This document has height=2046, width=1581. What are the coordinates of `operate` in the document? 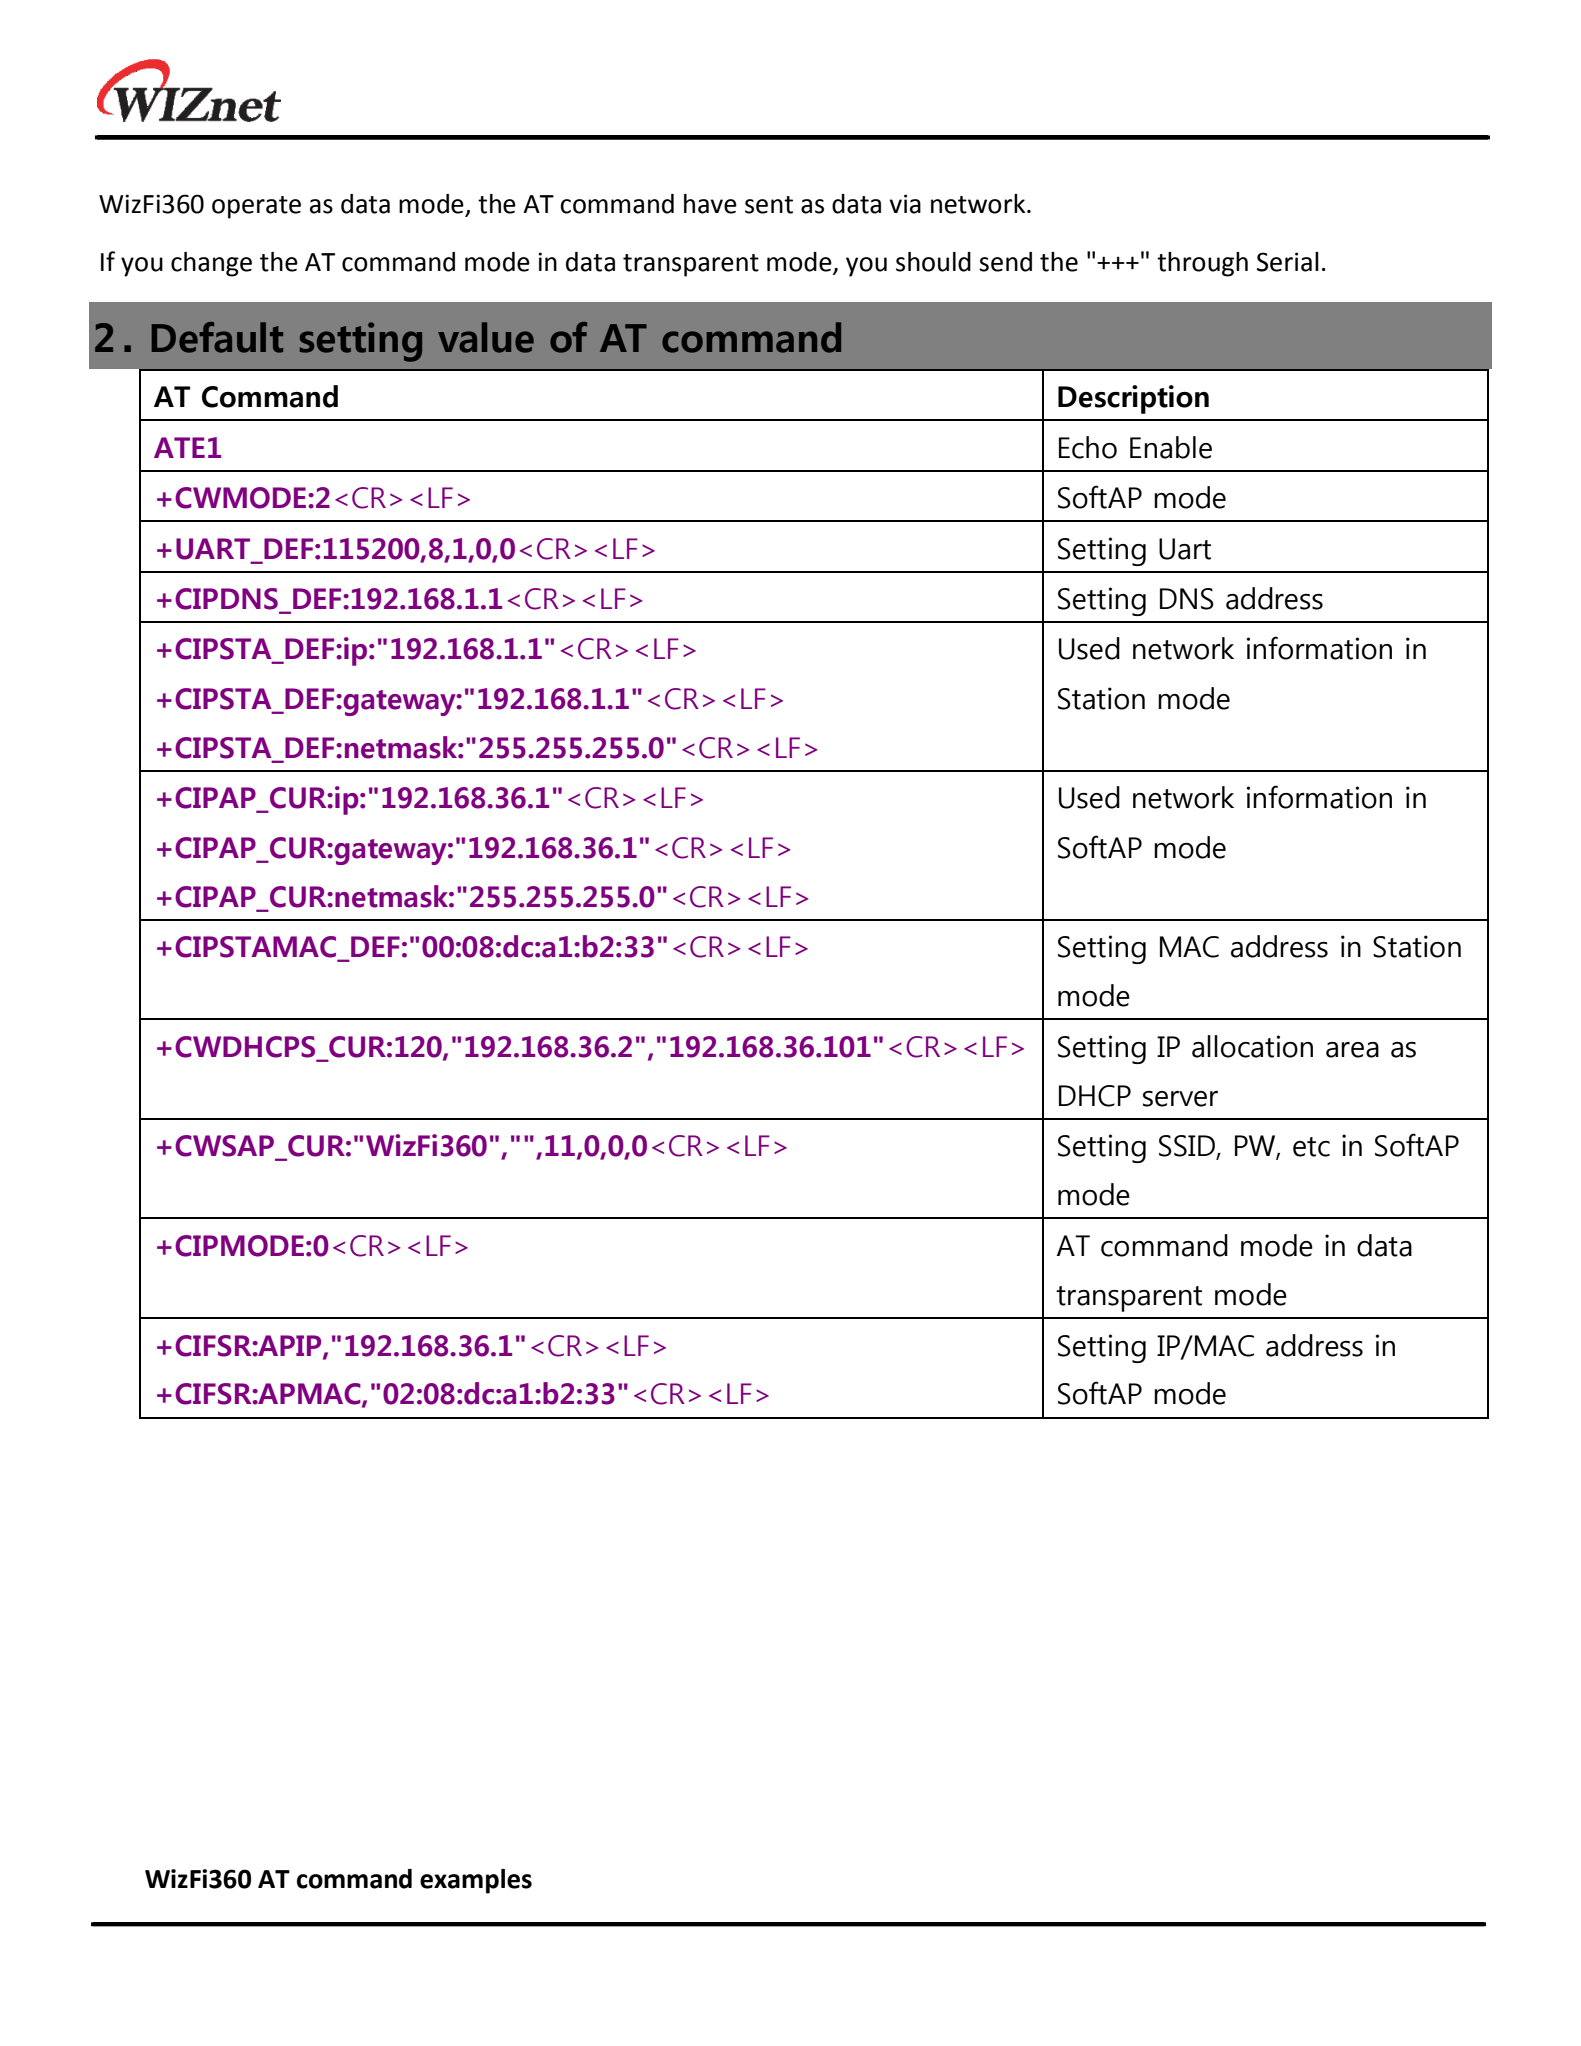 It's located at (256, 207).
